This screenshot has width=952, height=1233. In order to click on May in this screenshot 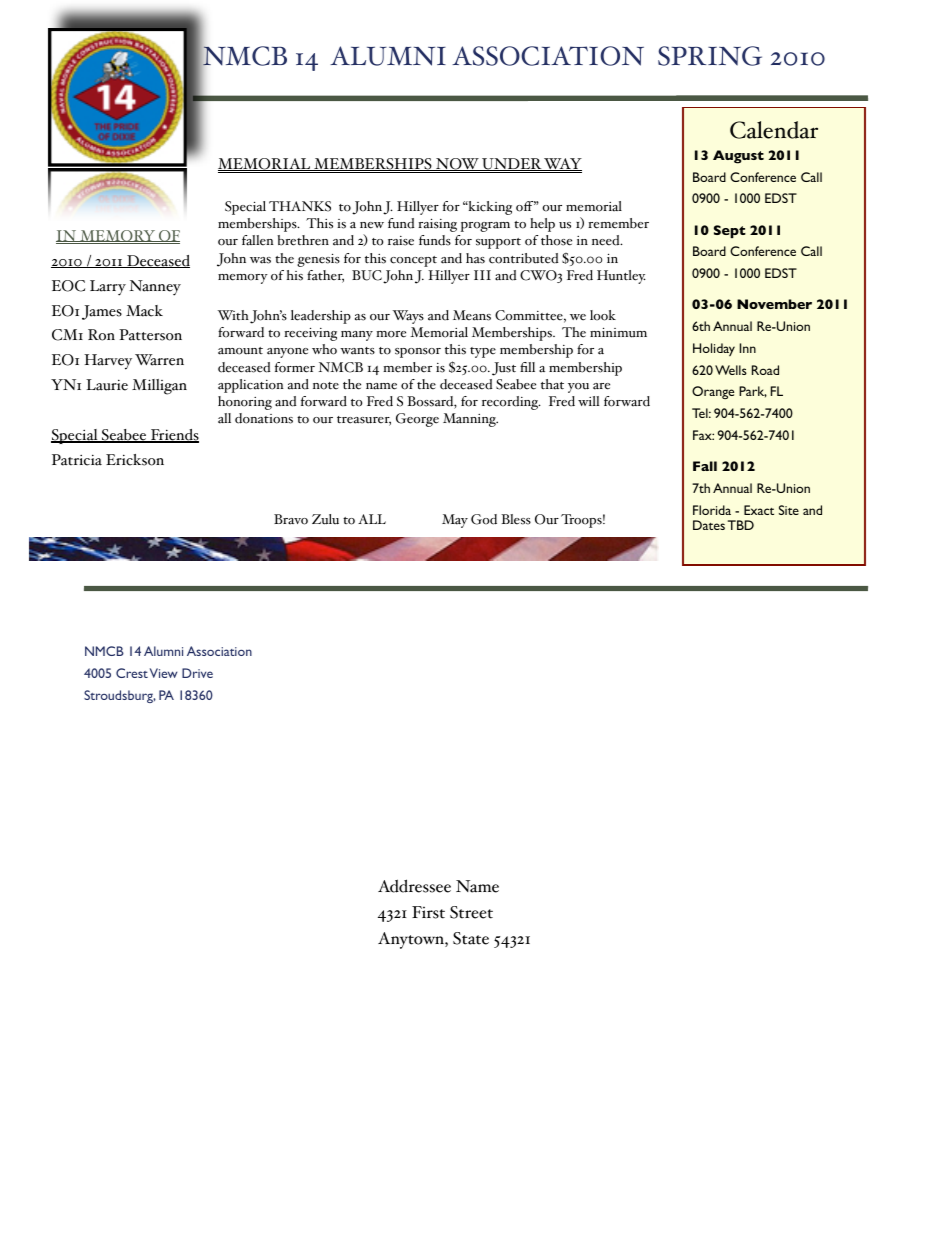, I will do `click(455, 521)`.
